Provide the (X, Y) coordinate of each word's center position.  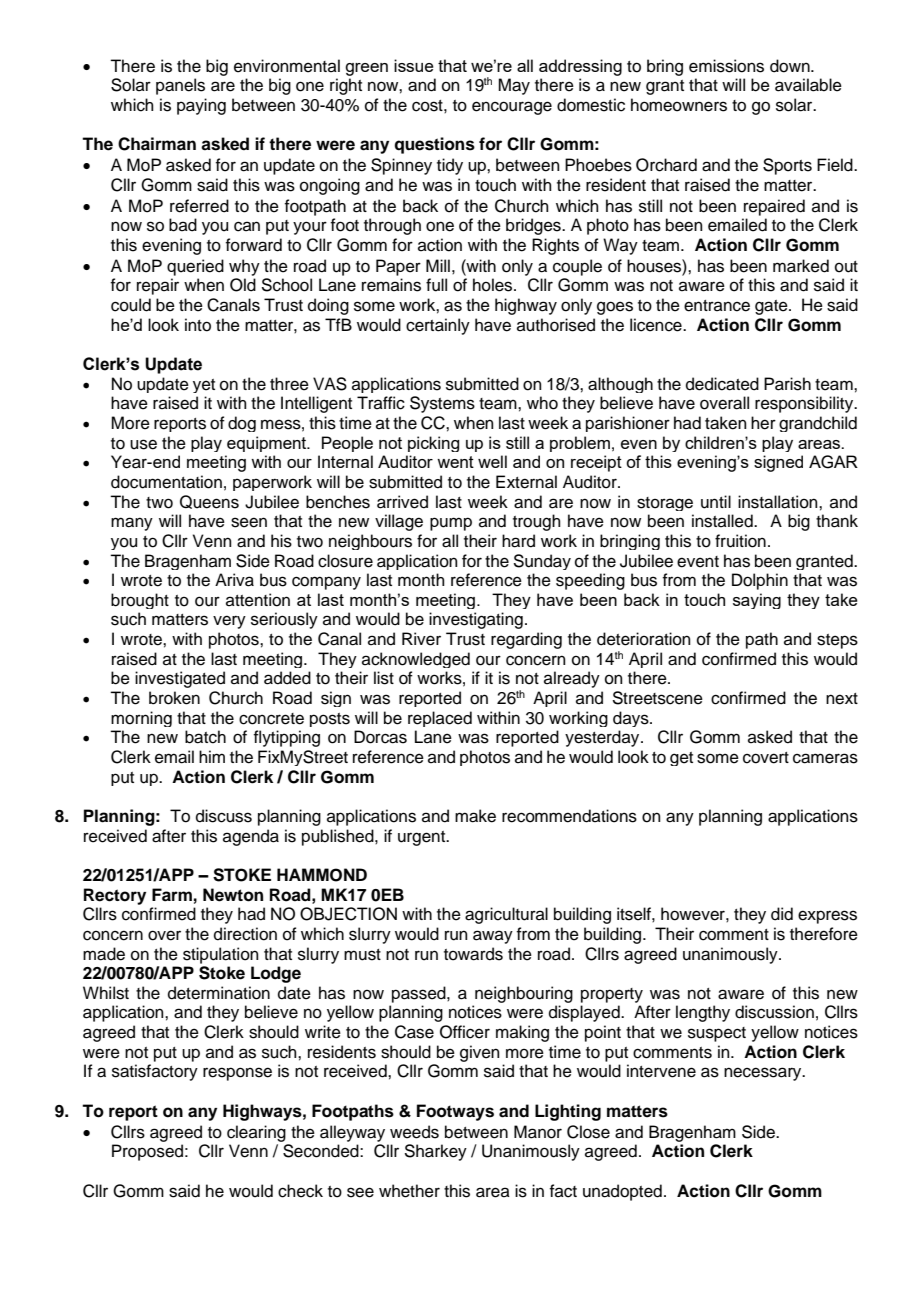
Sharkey (435, 1152)
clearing (256, 1133)
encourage (512, 108)
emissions (726, 66)
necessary (764, 1074)
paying (201, 106)
